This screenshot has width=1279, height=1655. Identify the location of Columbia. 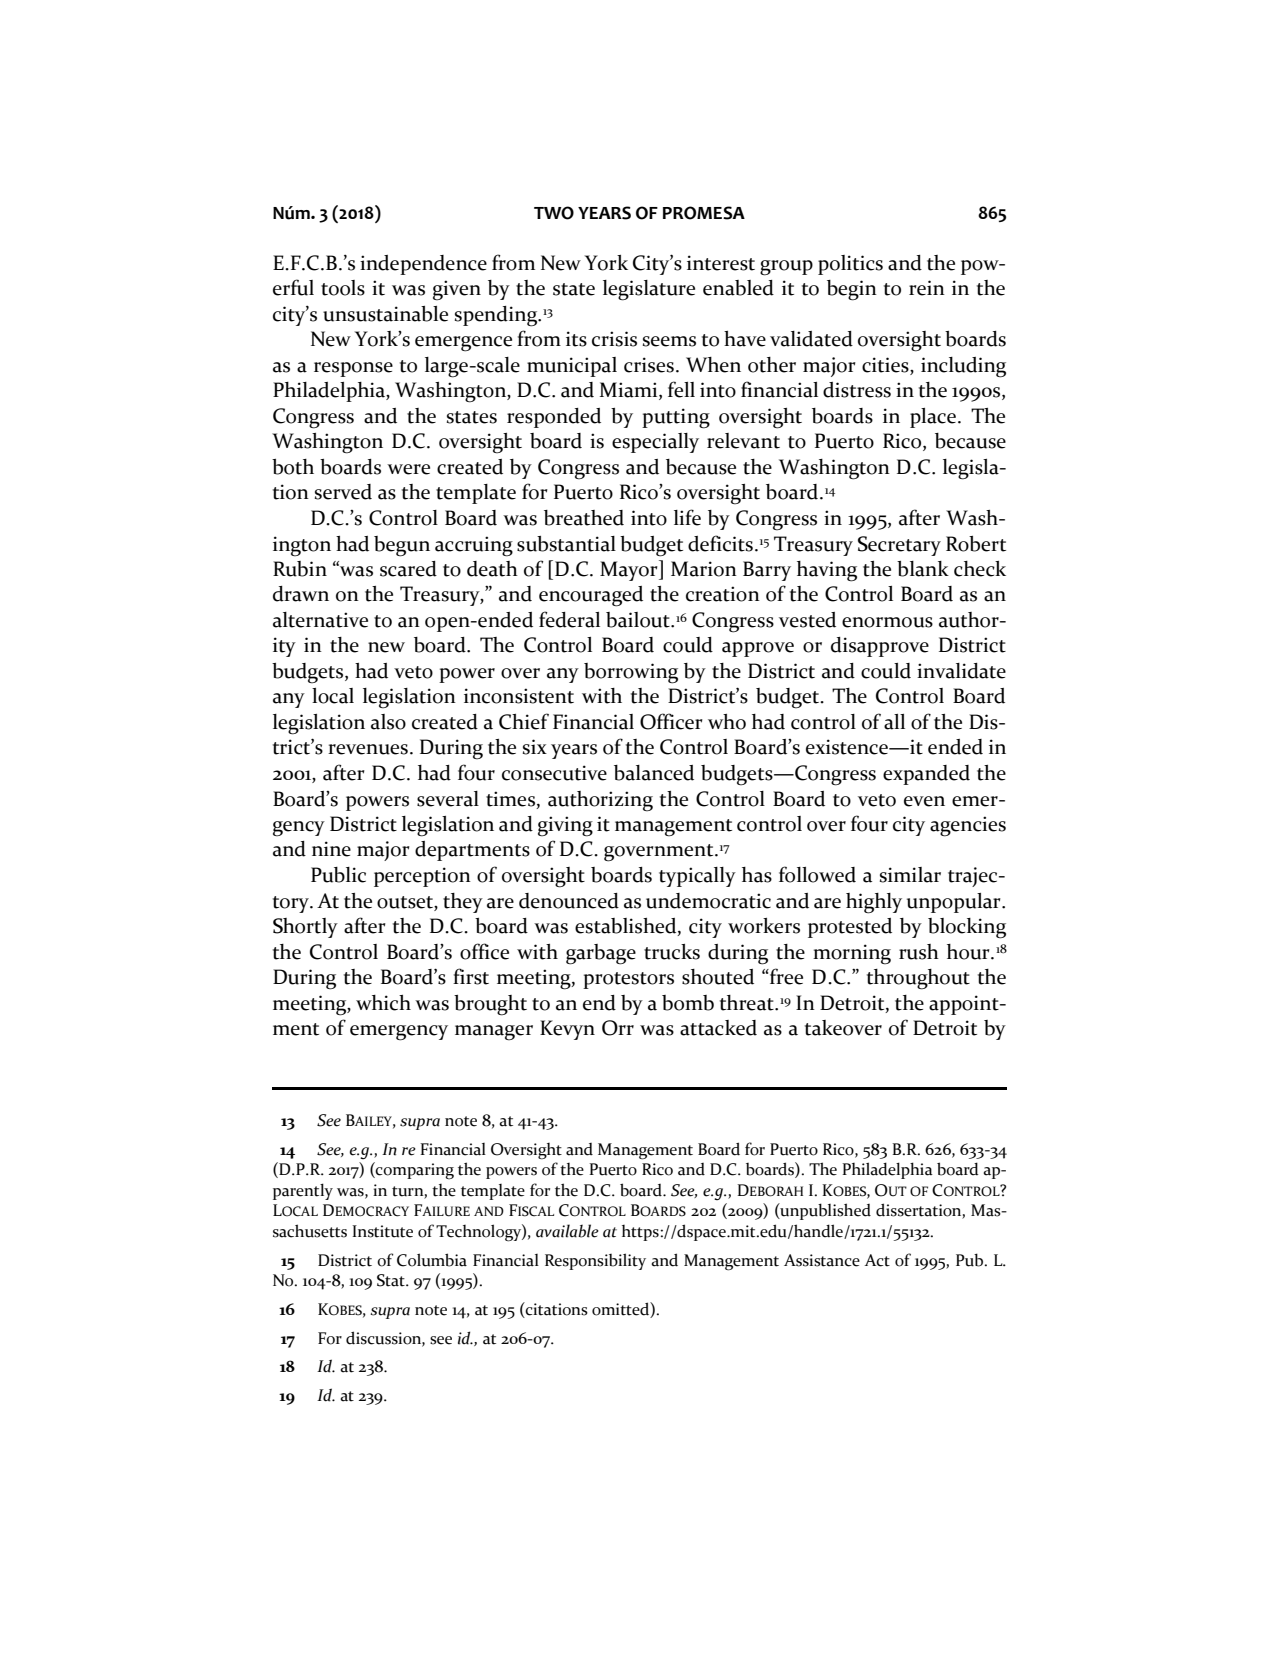
(432, 1260).
